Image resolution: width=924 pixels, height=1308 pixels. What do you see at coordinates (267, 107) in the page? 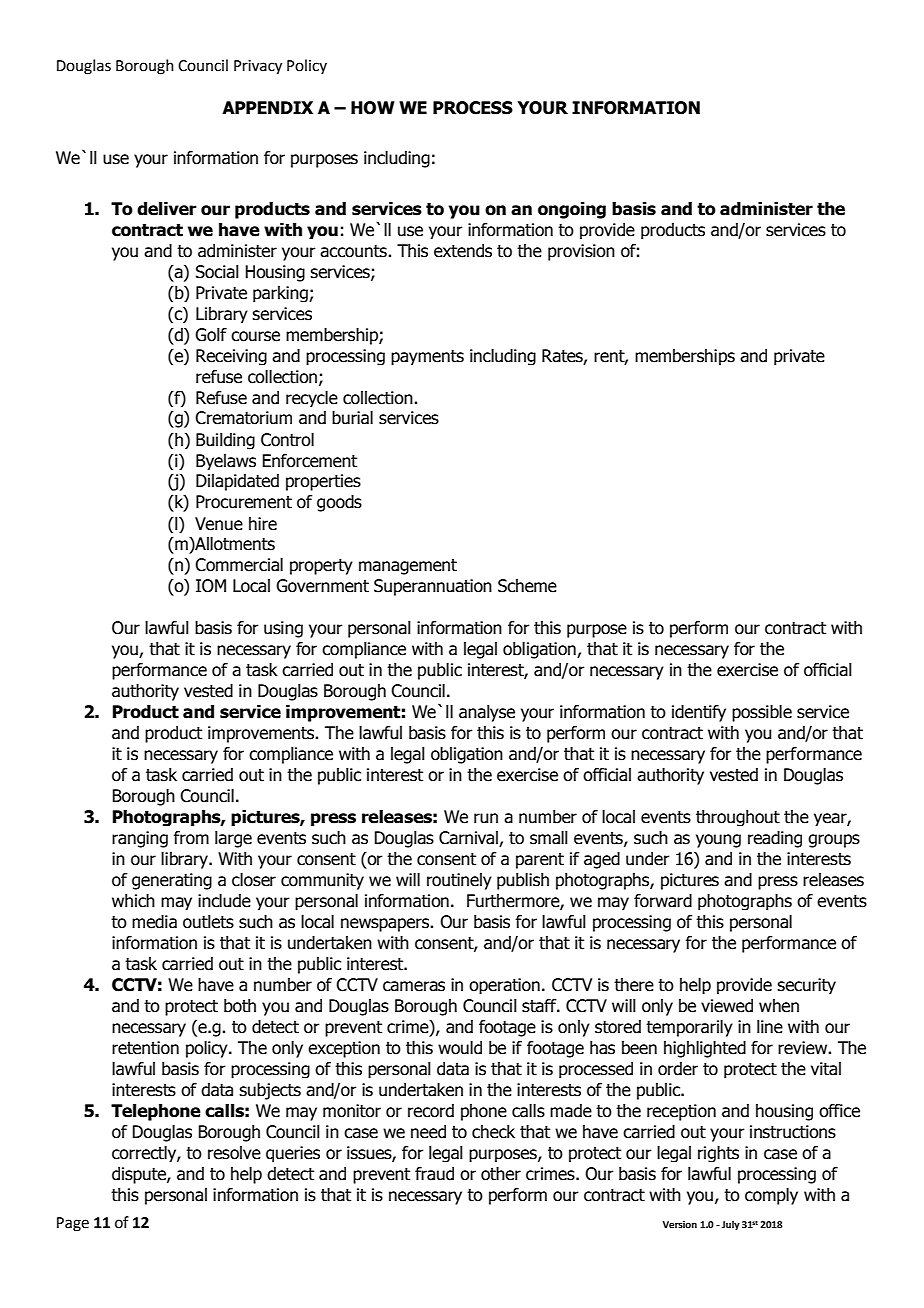
I see `APPENDIX` at bounding box center [267, 107].
